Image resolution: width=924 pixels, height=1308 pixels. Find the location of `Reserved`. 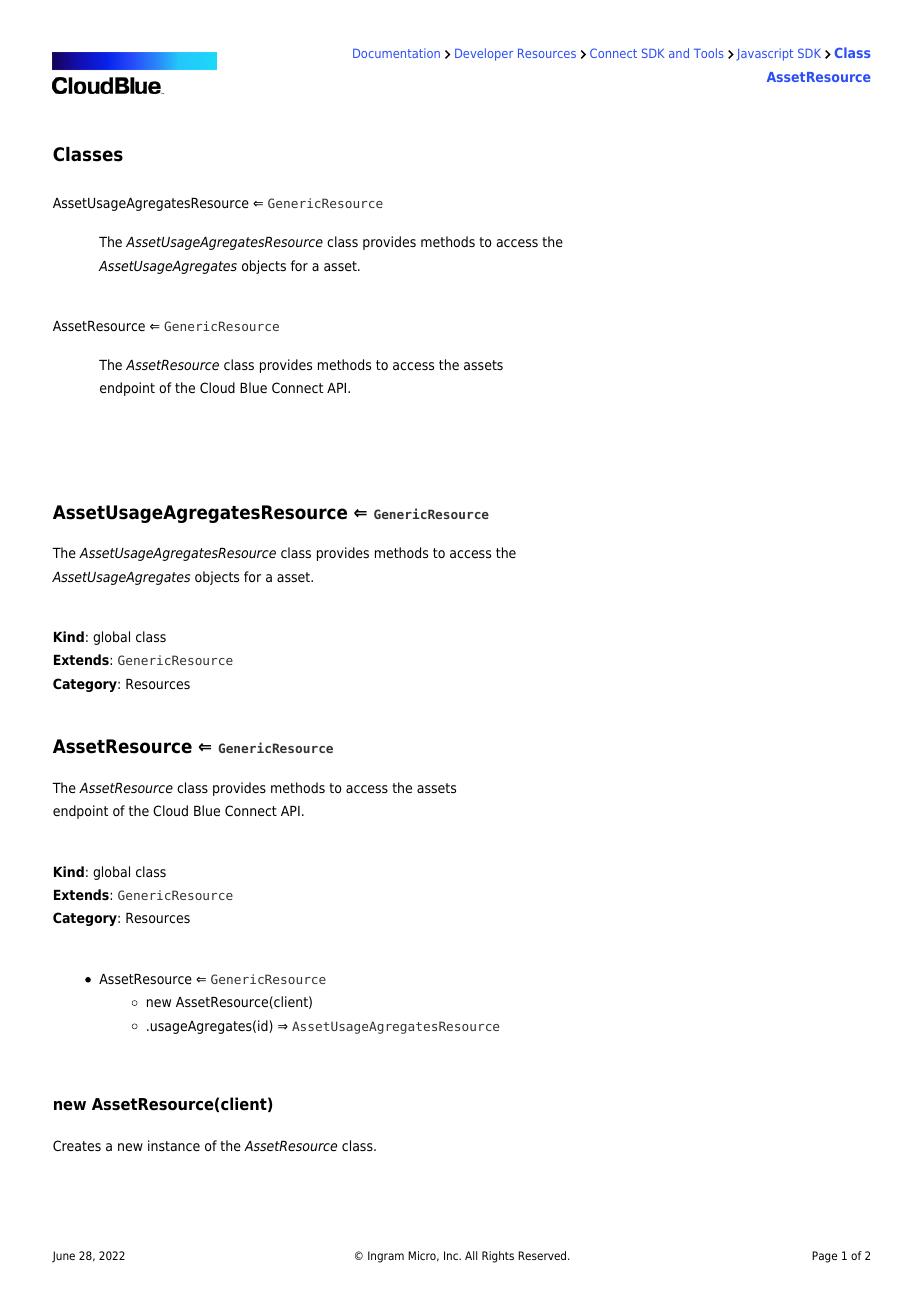

Reserved is located at coordinates (543, 1255).
